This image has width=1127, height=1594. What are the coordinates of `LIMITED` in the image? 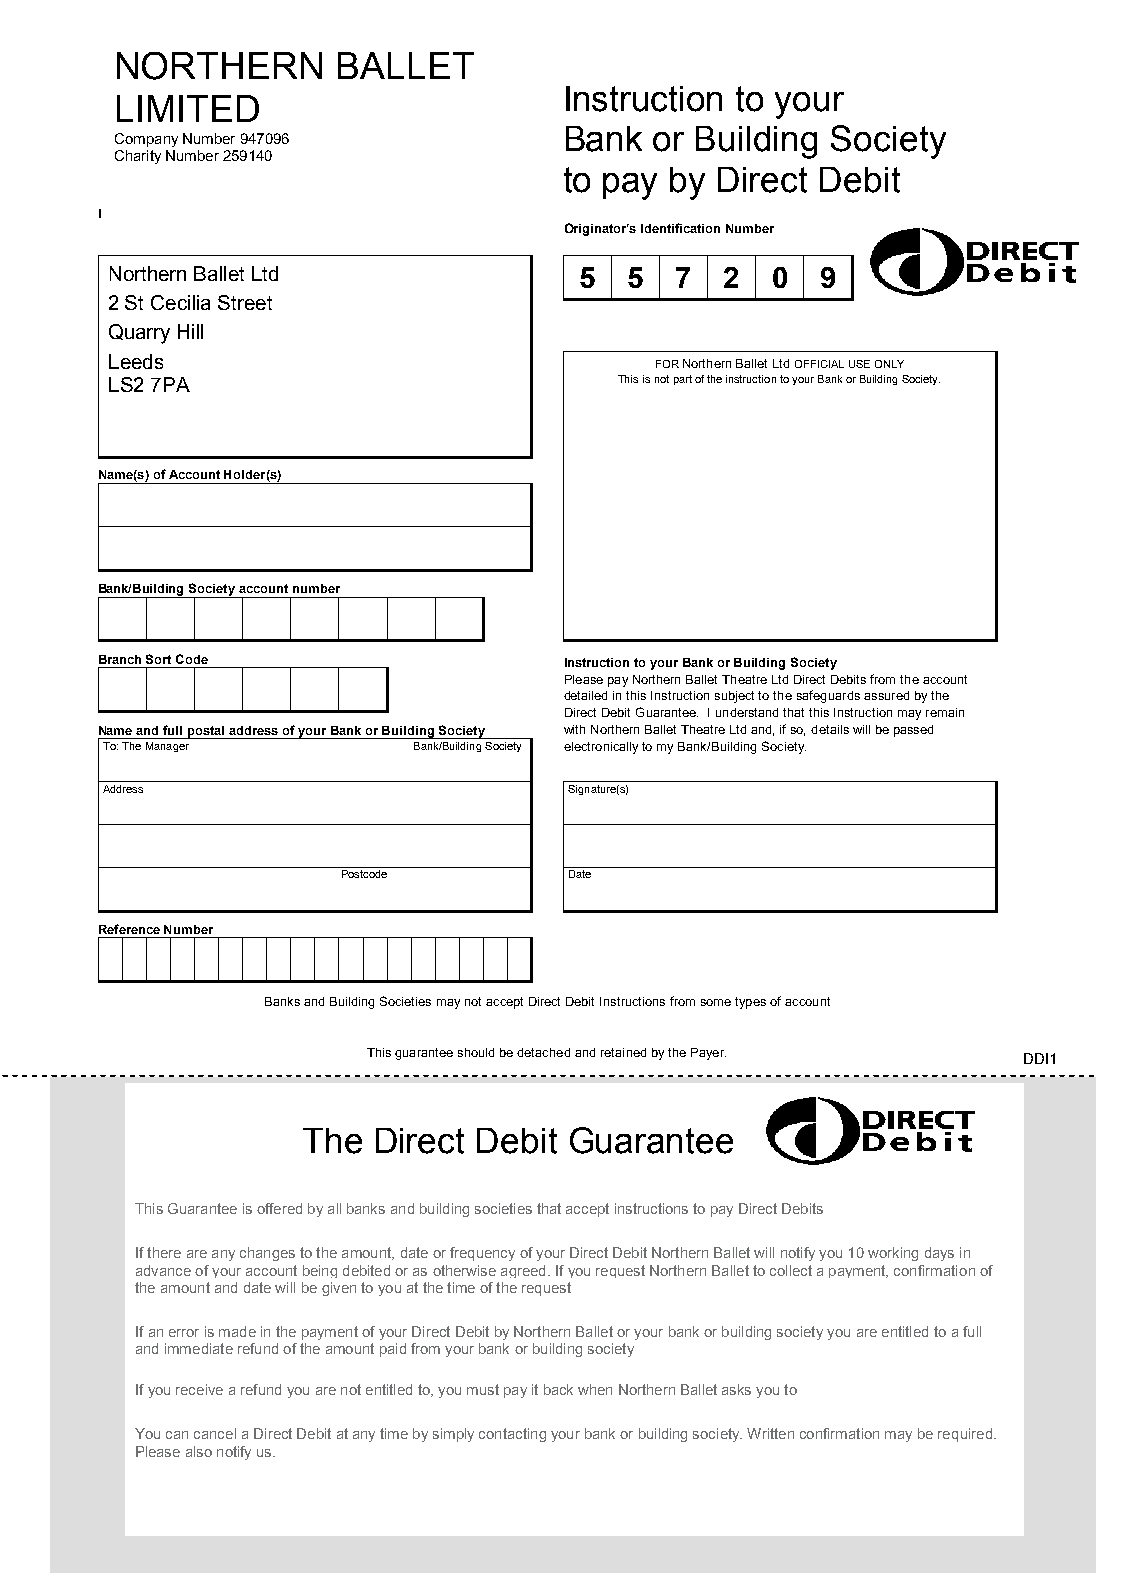 It's located at (188, 108).
